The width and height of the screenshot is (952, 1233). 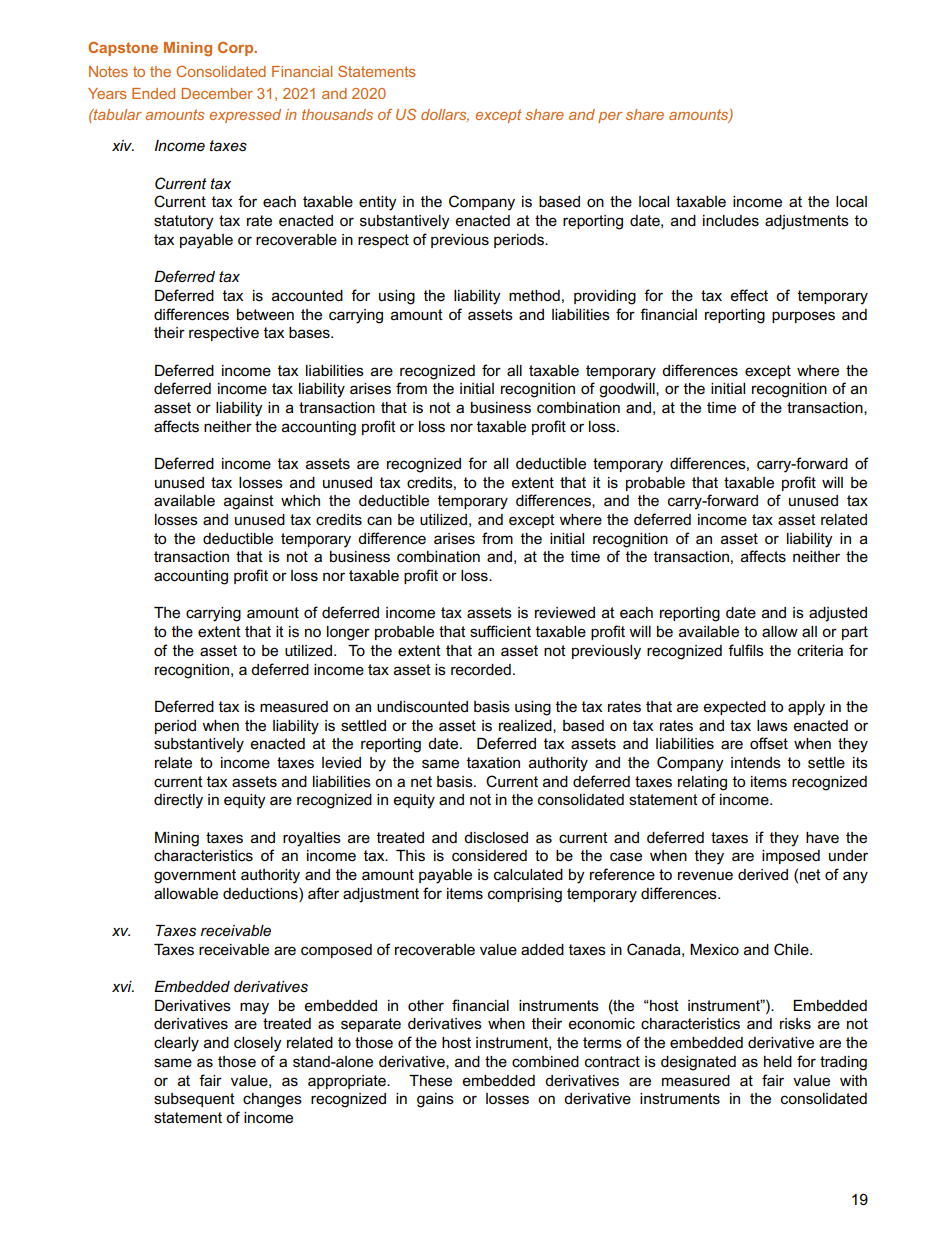 What do you see at coordinates (838, 614) in the screenshot?
I see `adjusted` at bounding box center [838, 614].
